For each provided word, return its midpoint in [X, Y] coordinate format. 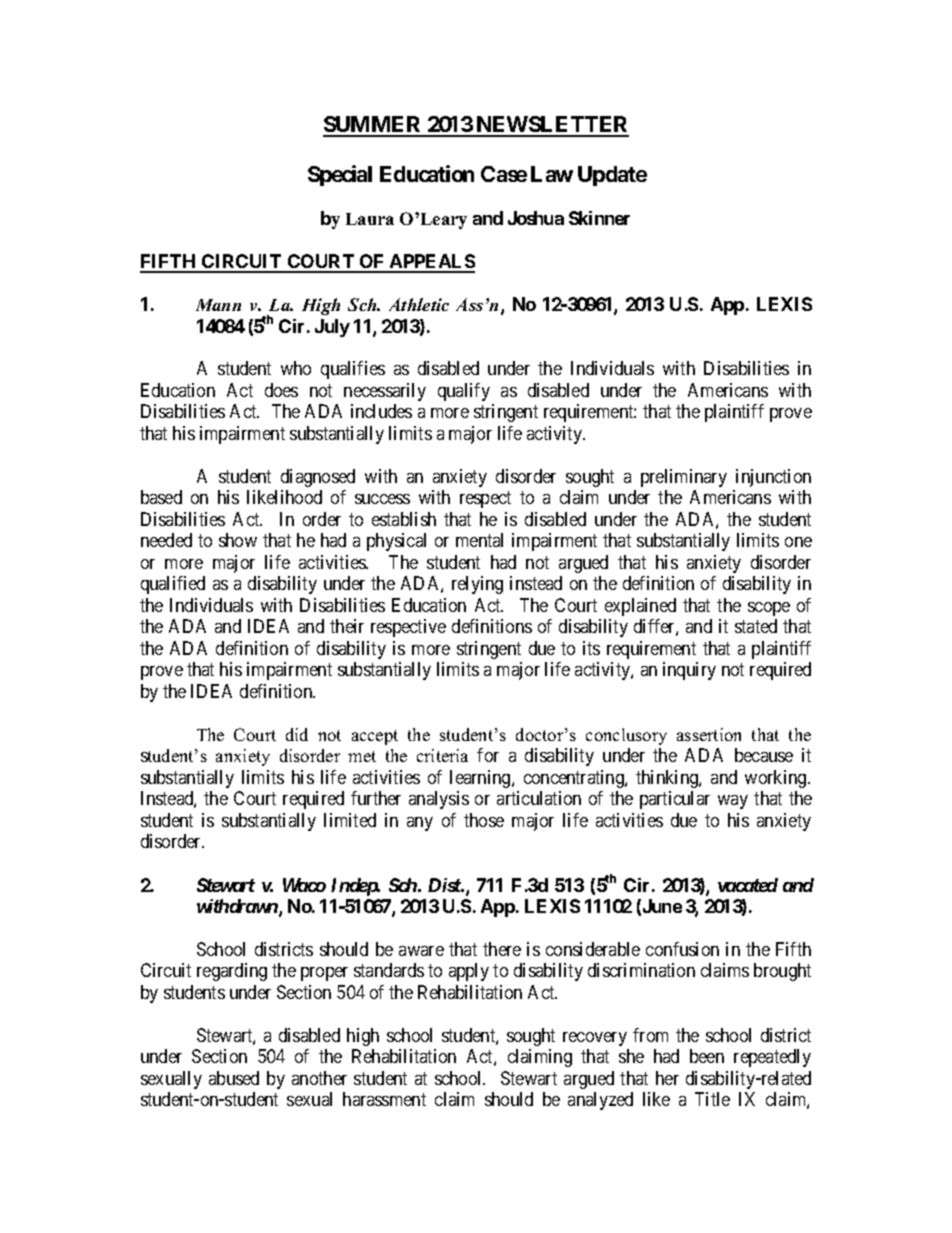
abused [234, 1078]
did [297, 734]
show [238, 540]
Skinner [599, 218]
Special [340, 175]
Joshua [536, 218]
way [733, 802]
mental [479, 540]
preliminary [684, 478]
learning [481, 779]
